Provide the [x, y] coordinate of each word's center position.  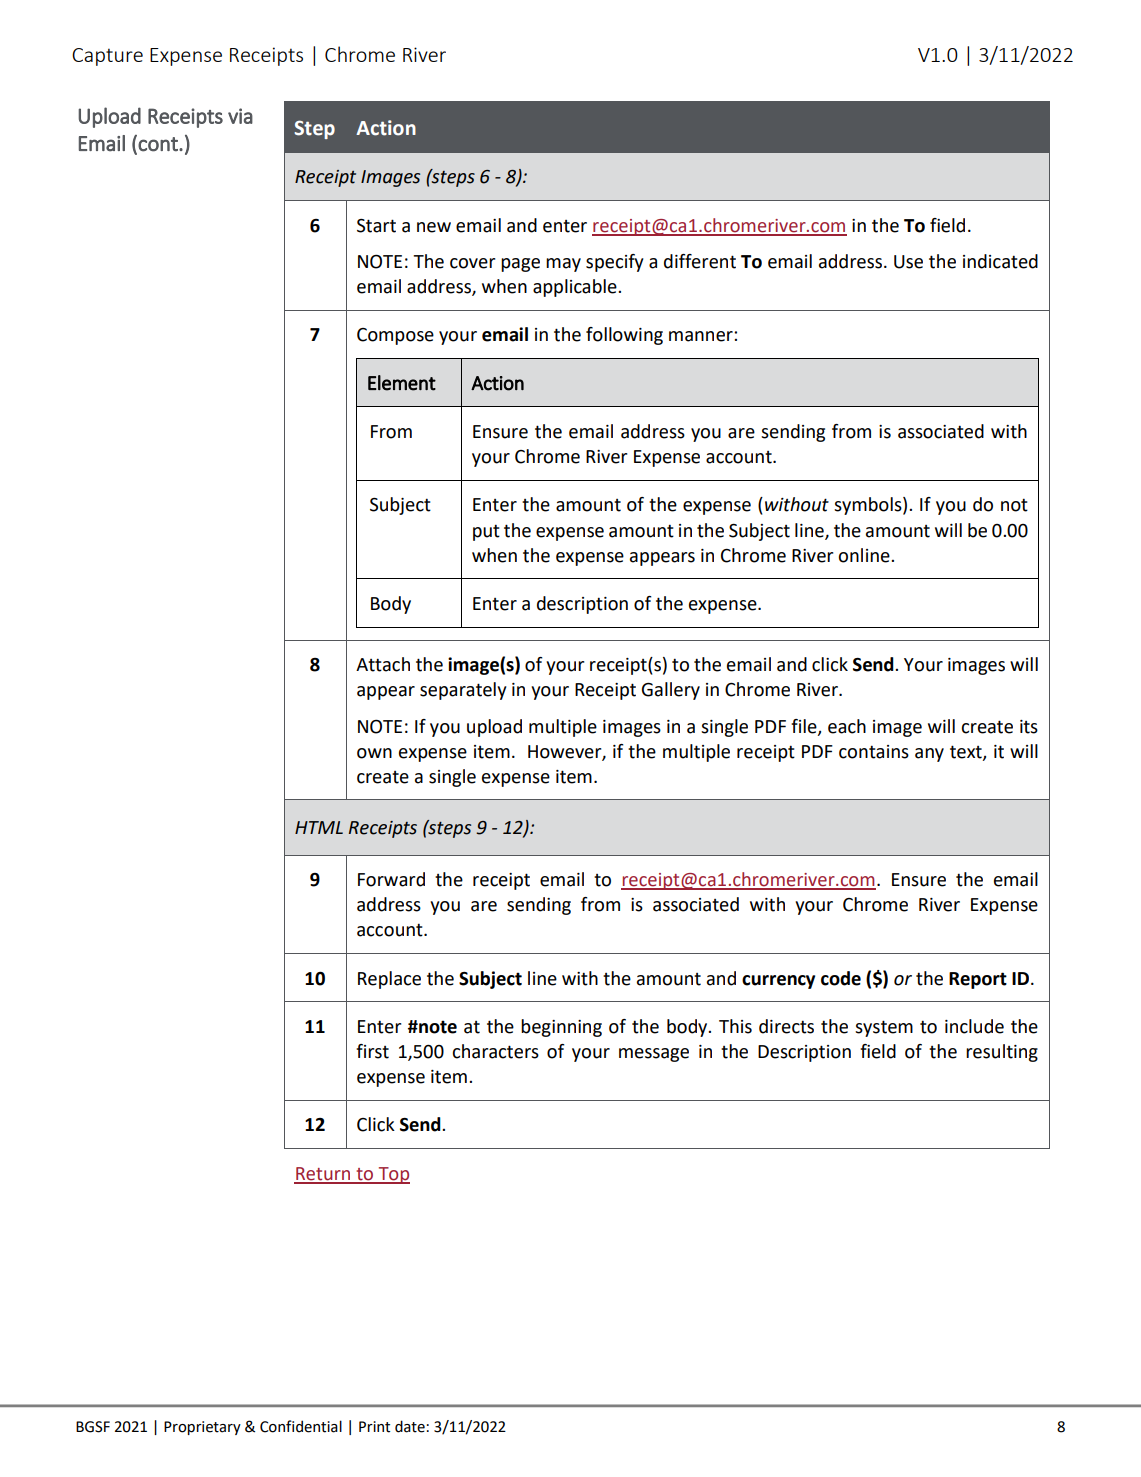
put [486, 532]
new [434, 227]
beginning [561, 1028]
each [847, 726]
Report [978, 980]
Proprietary [202, 1428]
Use [908, 262]
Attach [383, 664]
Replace [389, 980]
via [240, 116]
